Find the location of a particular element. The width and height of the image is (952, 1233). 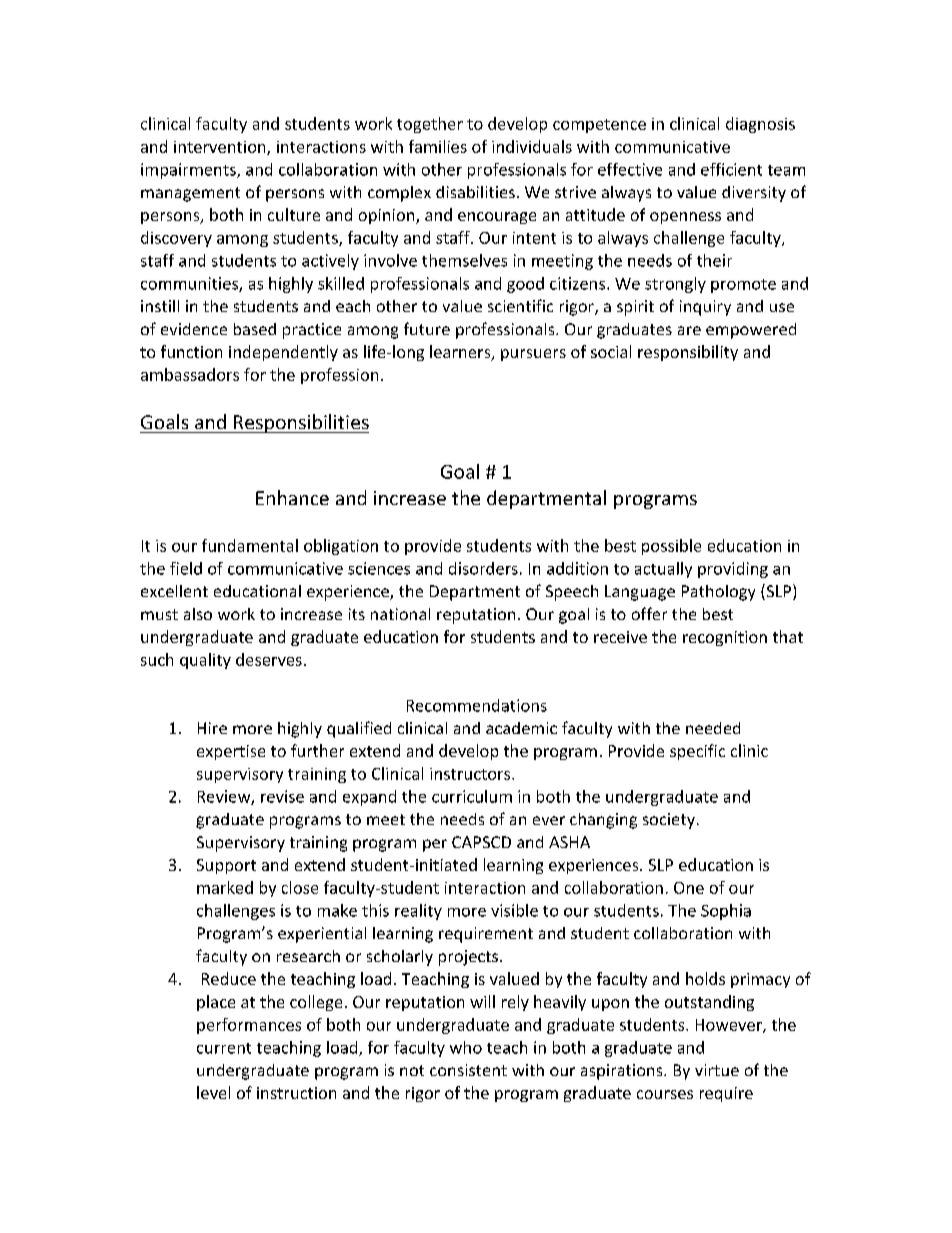

efficient is located at coordinates (731, 169).
